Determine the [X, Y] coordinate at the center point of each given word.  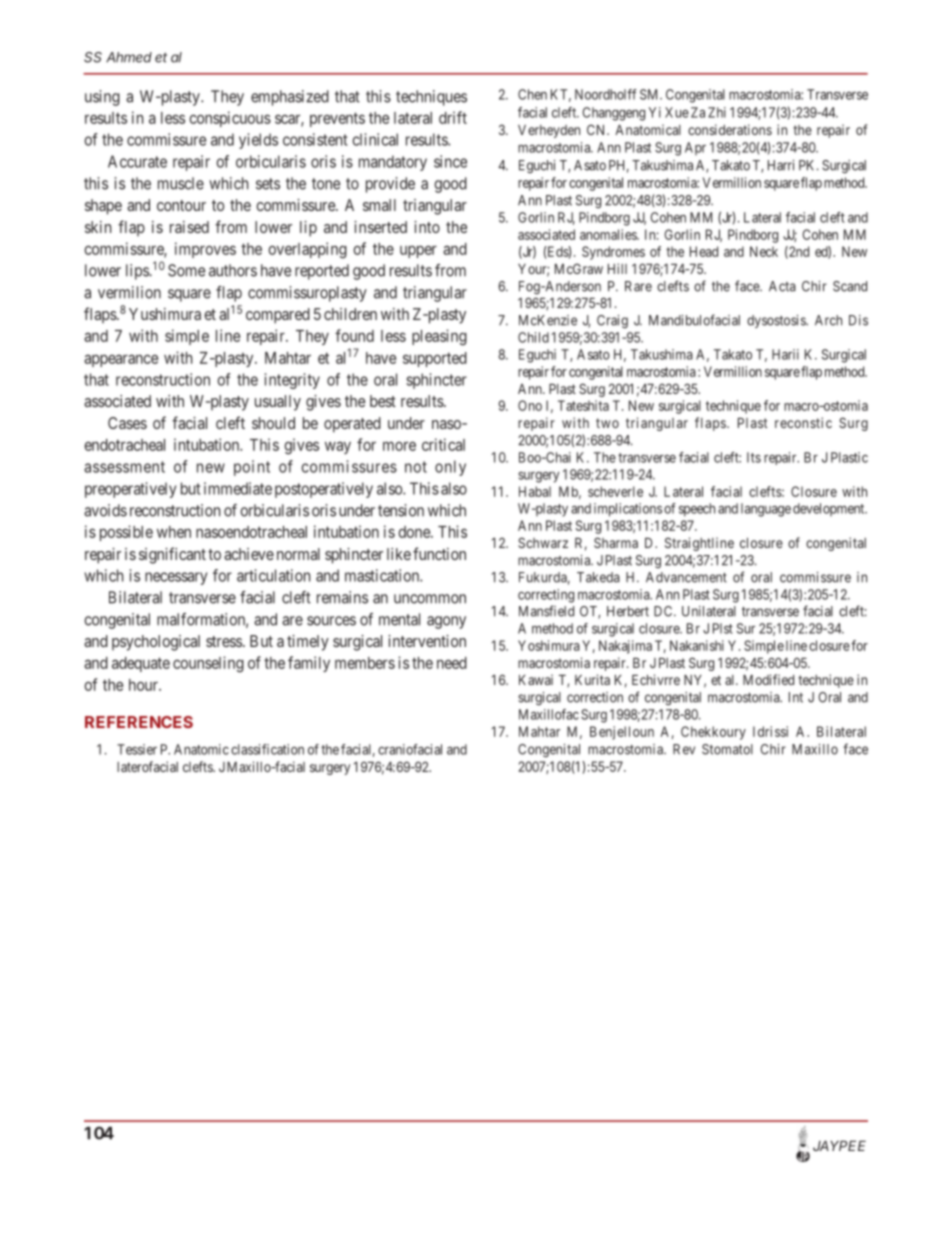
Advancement [686, 577]
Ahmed [129, 57]
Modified [768, 679]
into [427, 227]
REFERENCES [139, 722]
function [439, 553]
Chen [532, 94]
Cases [127, 423]
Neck [764, 251]
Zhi [717, 112]
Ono [530, 405]
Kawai [536, 679]
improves [205, 250]
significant [172, 555]
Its [754, 457]
